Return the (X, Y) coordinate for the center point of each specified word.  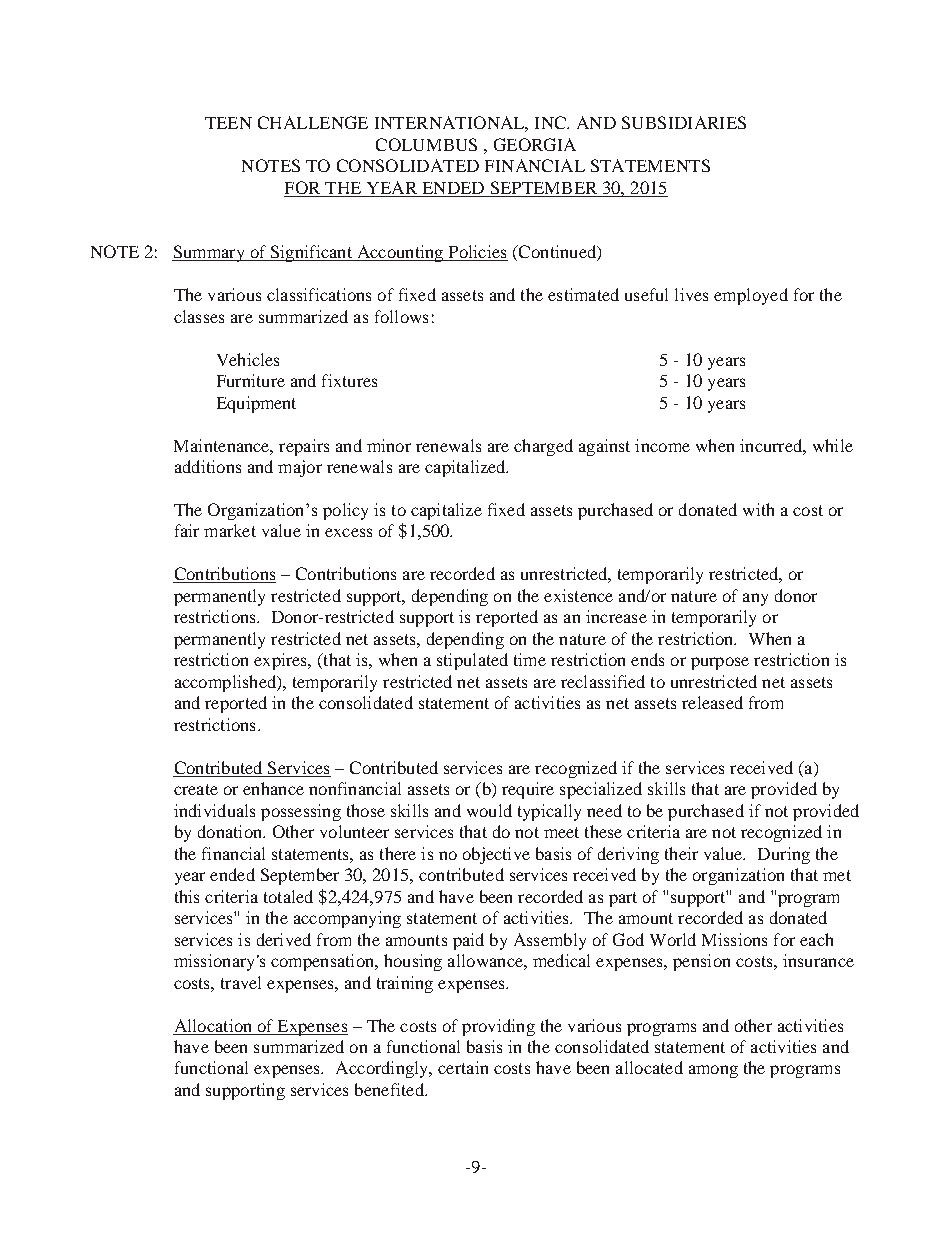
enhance (273, 788)
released (712, 702)
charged (543, 447)
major (300, 468)
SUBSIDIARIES (684, 122)
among (713, 1071)
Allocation (213, 1025)
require (528, 790)
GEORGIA (535, 144)
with (758, 509)
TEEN (228, 123)
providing (498, 1027)
